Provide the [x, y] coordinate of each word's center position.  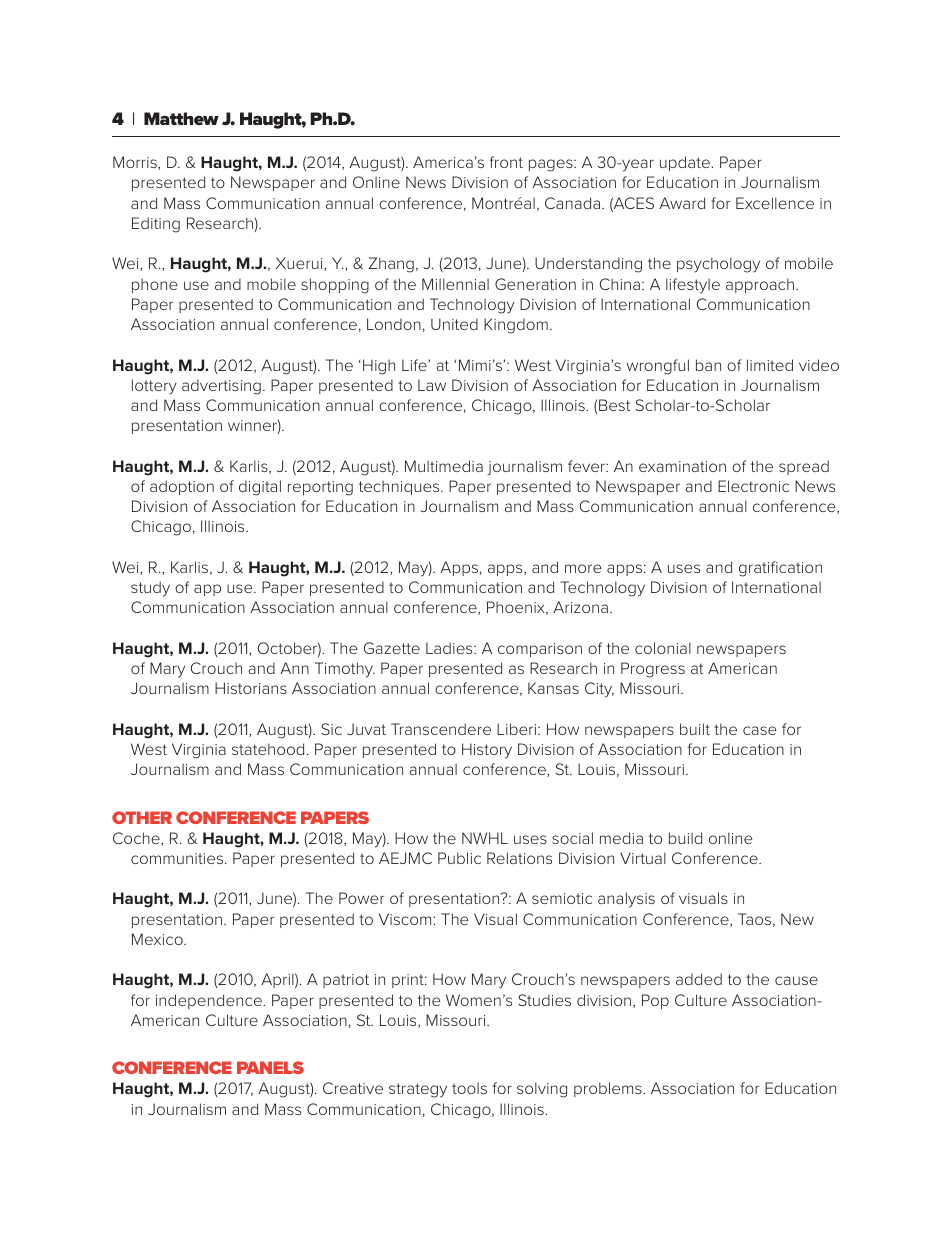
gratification [780, 569]
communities [178, 858]
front [506, 162]
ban [708, 365]
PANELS [270, 1067]
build [685, 838]
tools [469, 1088]
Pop [655, 1001]
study [150, 589]
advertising [221, 387]
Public [459, 858]
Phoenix [517, 608]
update [686, 163]
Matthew [181, 118]
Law [432, 385]
